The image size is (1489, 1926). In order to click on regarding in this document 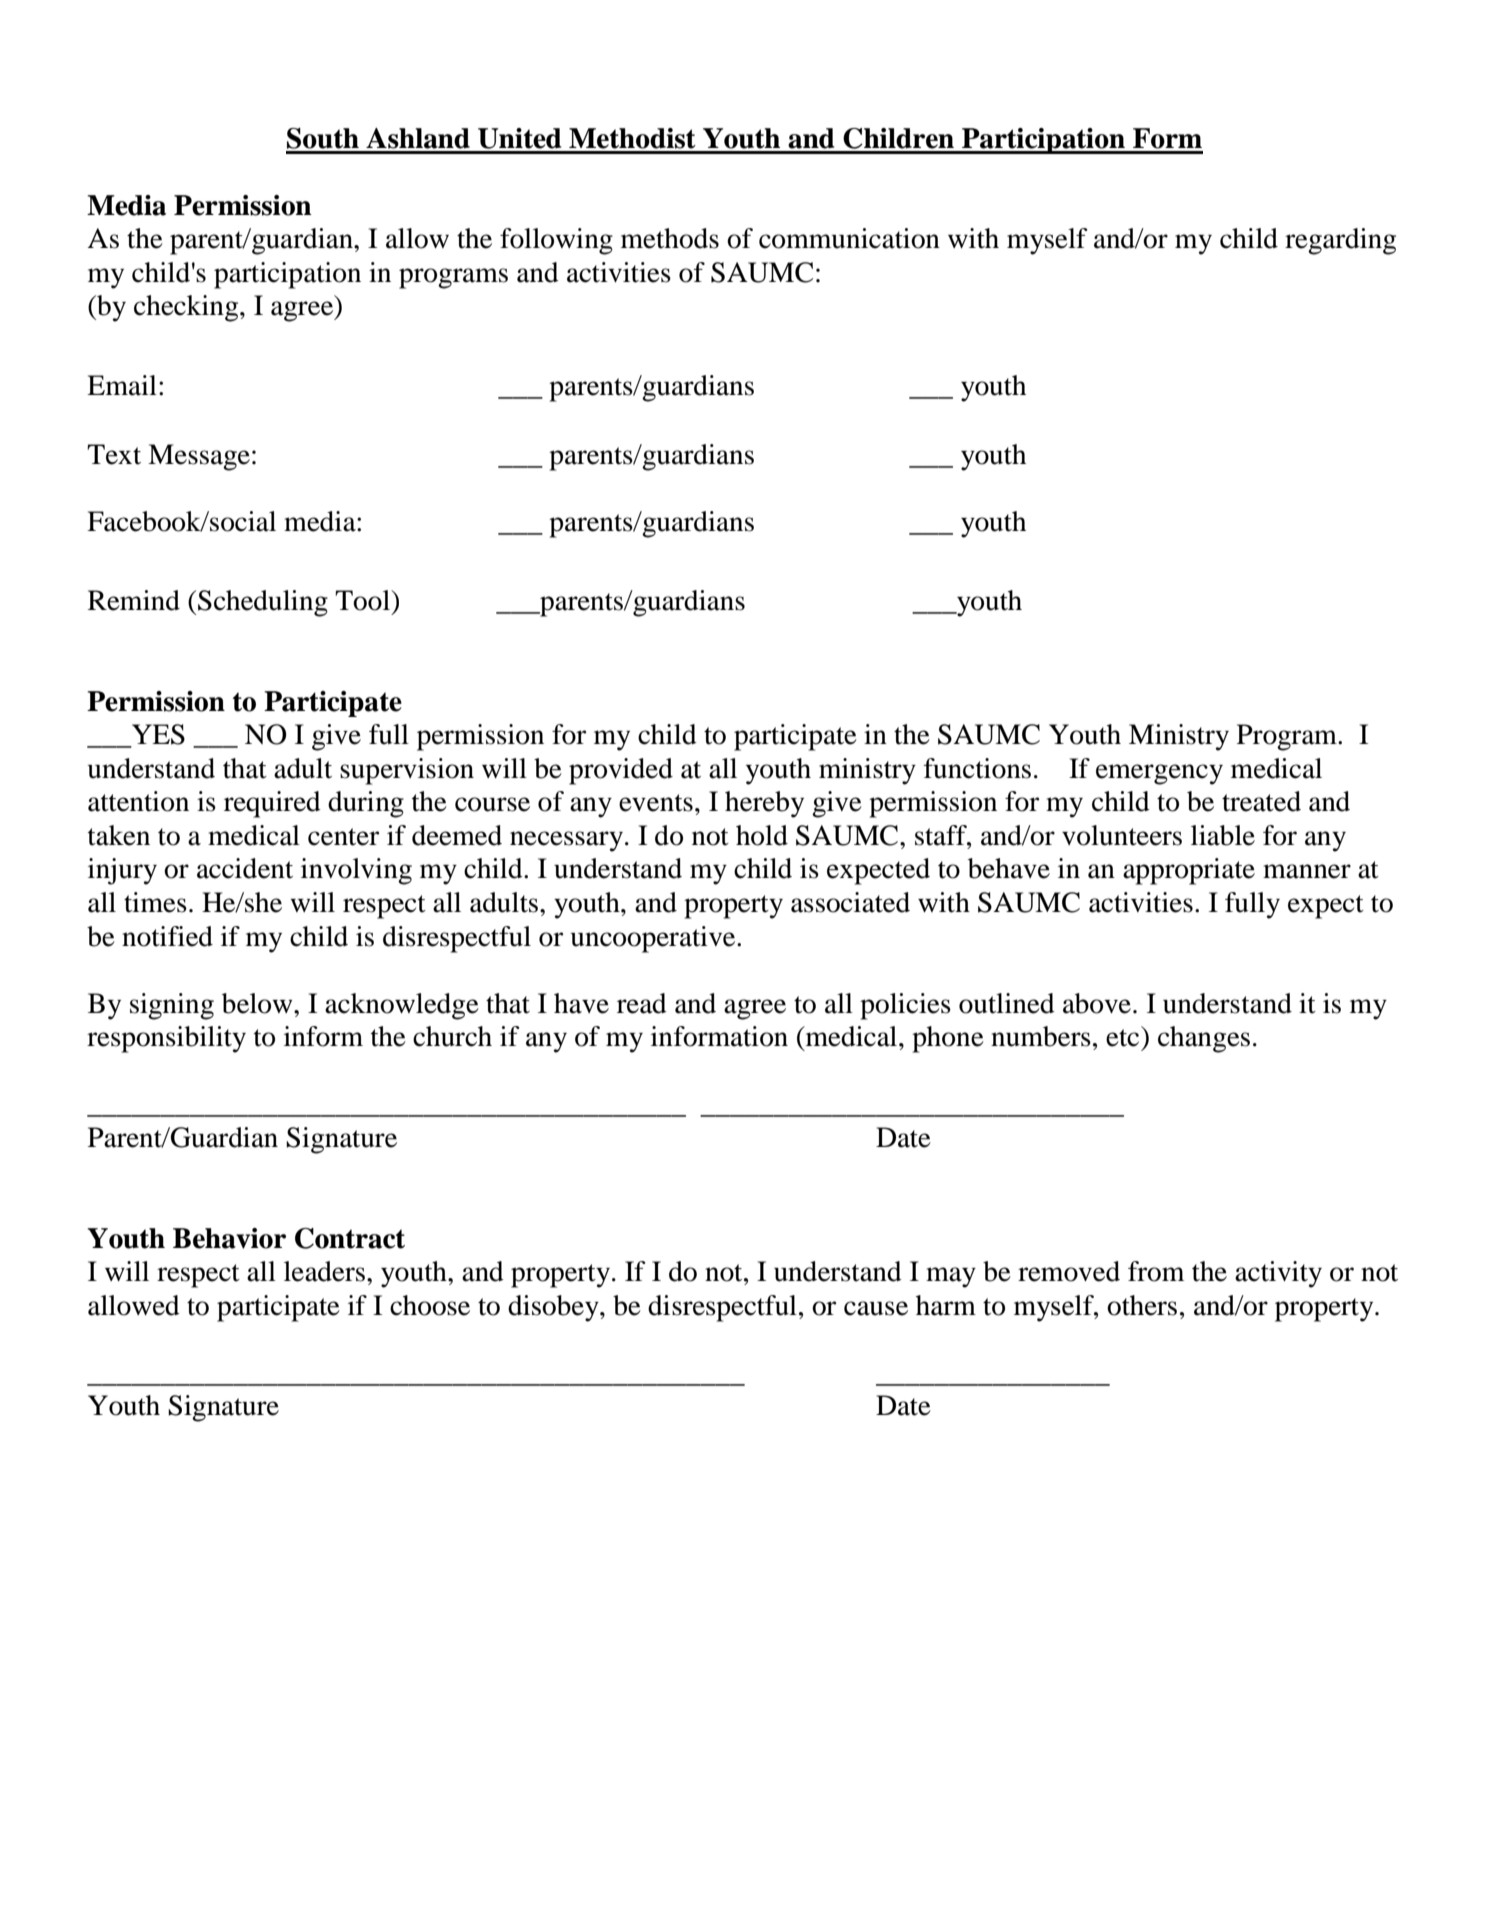, I will do `click(1340, 241)`.
